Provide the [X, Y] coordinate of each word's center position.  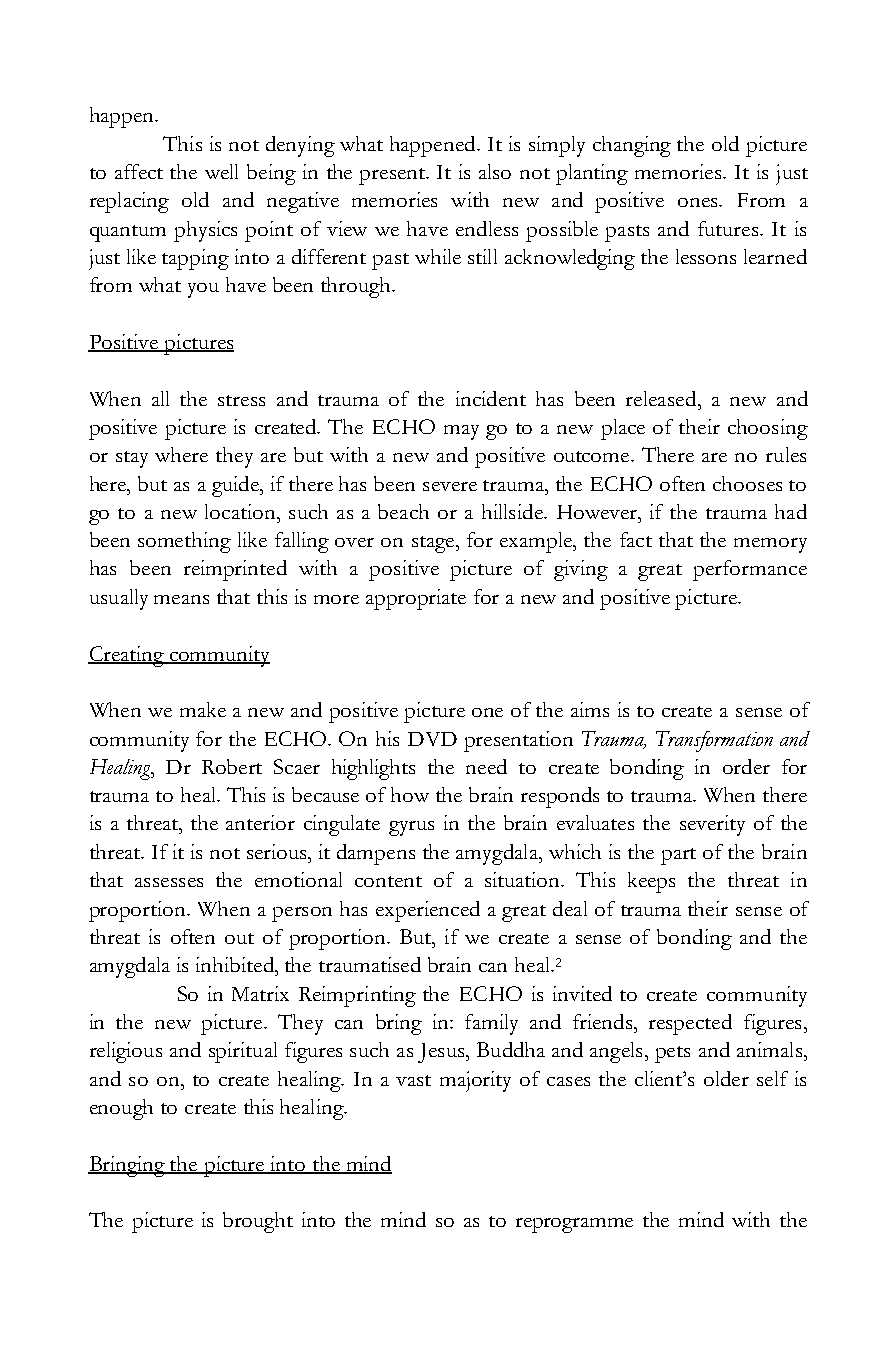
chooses [747, 483]
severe [450, 486]
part [678, 856]
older [726, 1078]
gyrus [411, 828]
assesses [169, 882]
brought [258, 1222]
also [495, 171]
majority [475, 1081]
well [221, 171]
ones [699, 202]
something [184, 542]
